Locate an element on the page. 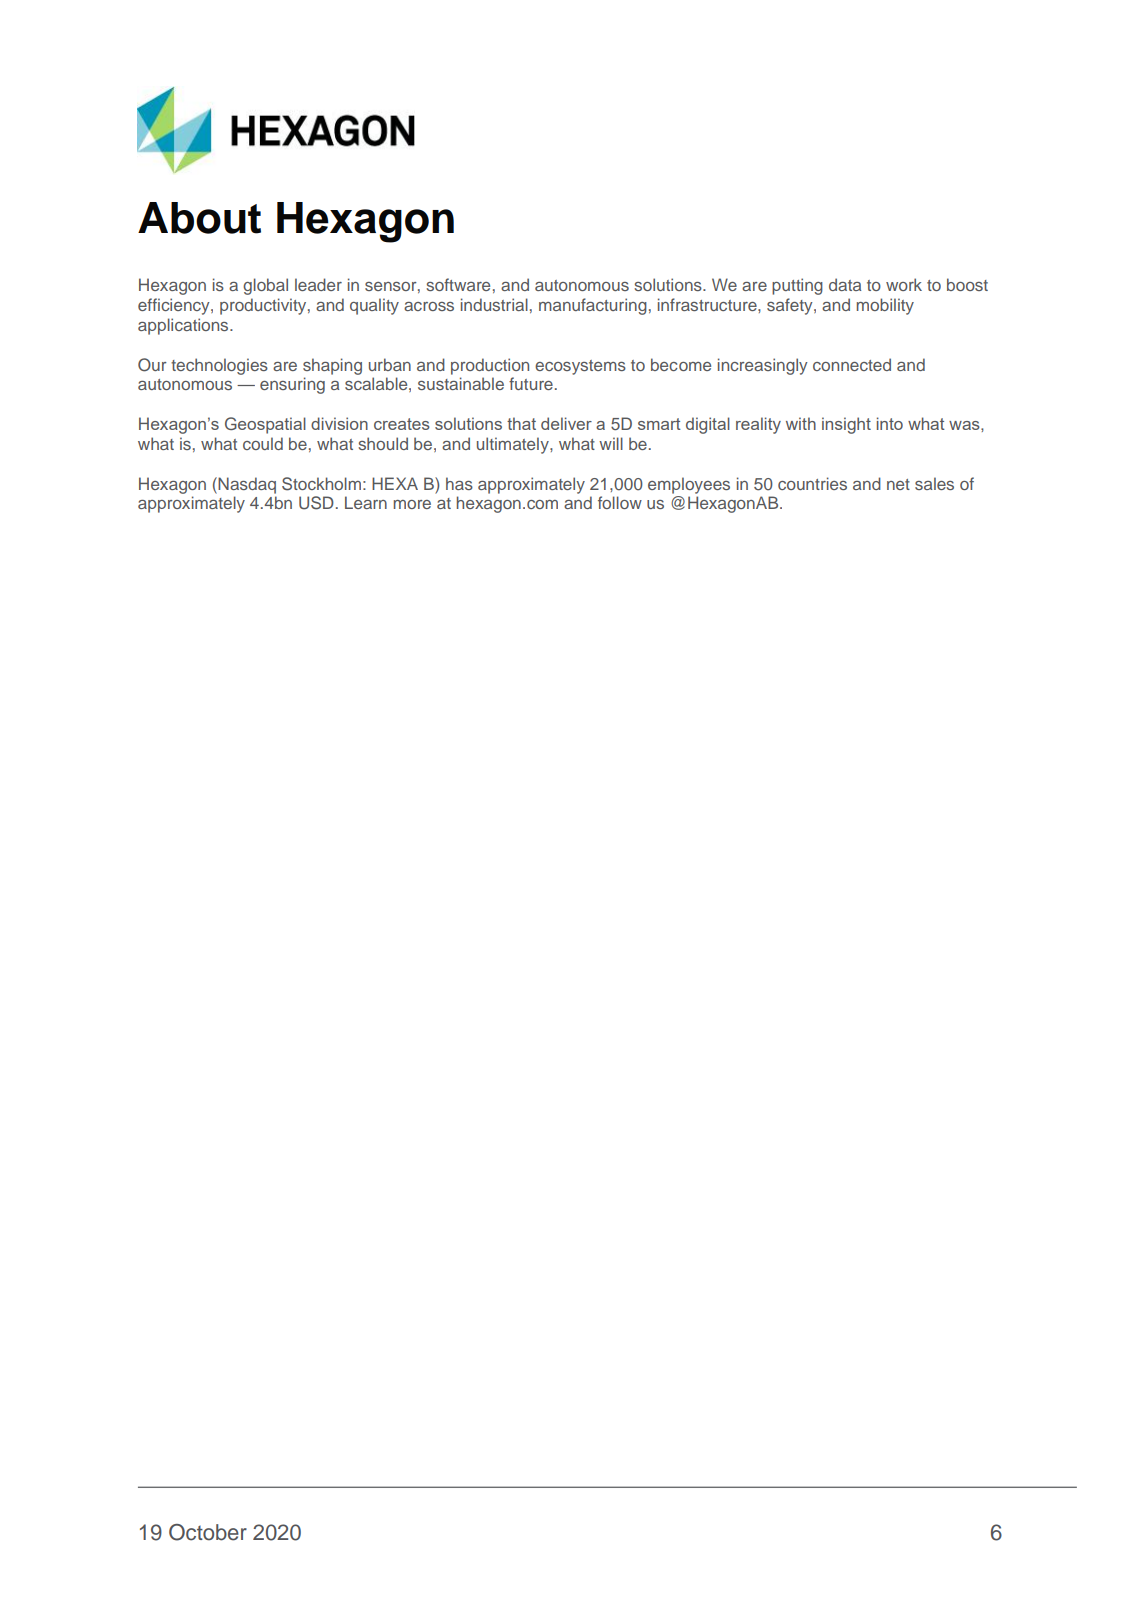  data is located at coordinates (845, 284).
